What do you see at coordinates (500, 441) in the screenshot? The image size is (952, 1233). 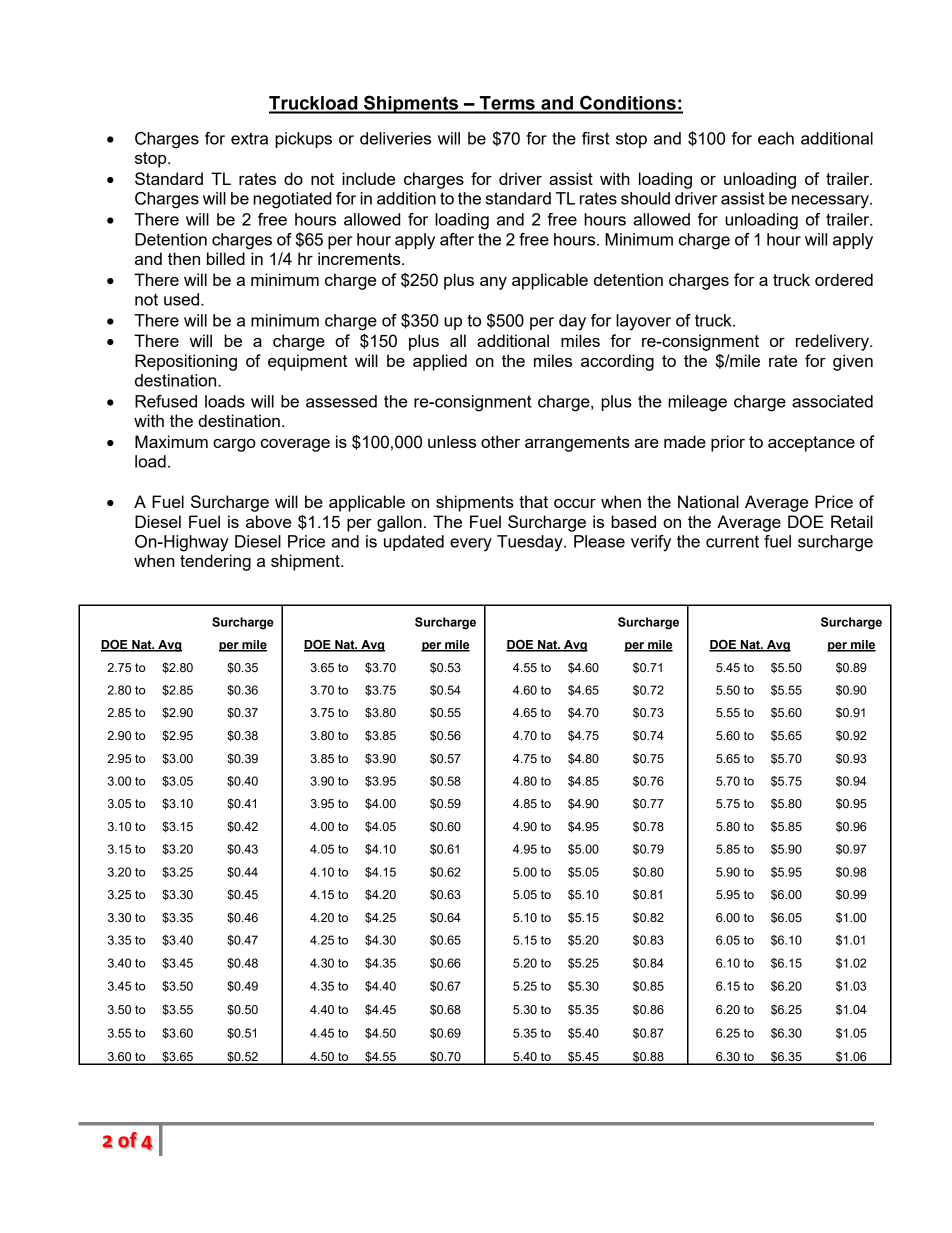 I see `other` at bounding box center [500, 441].
